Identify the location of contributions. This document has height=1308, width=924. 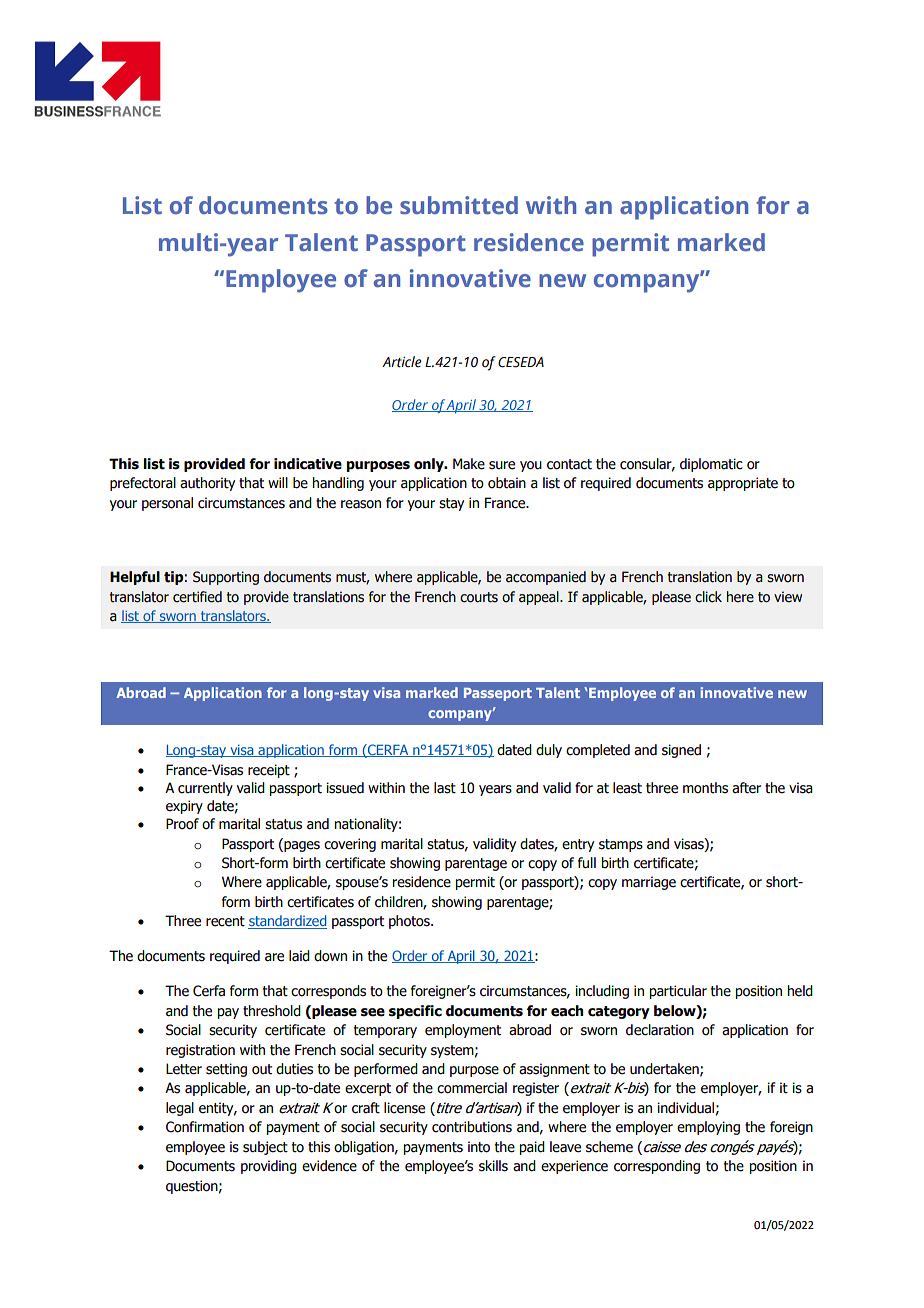
(472, 1127).
